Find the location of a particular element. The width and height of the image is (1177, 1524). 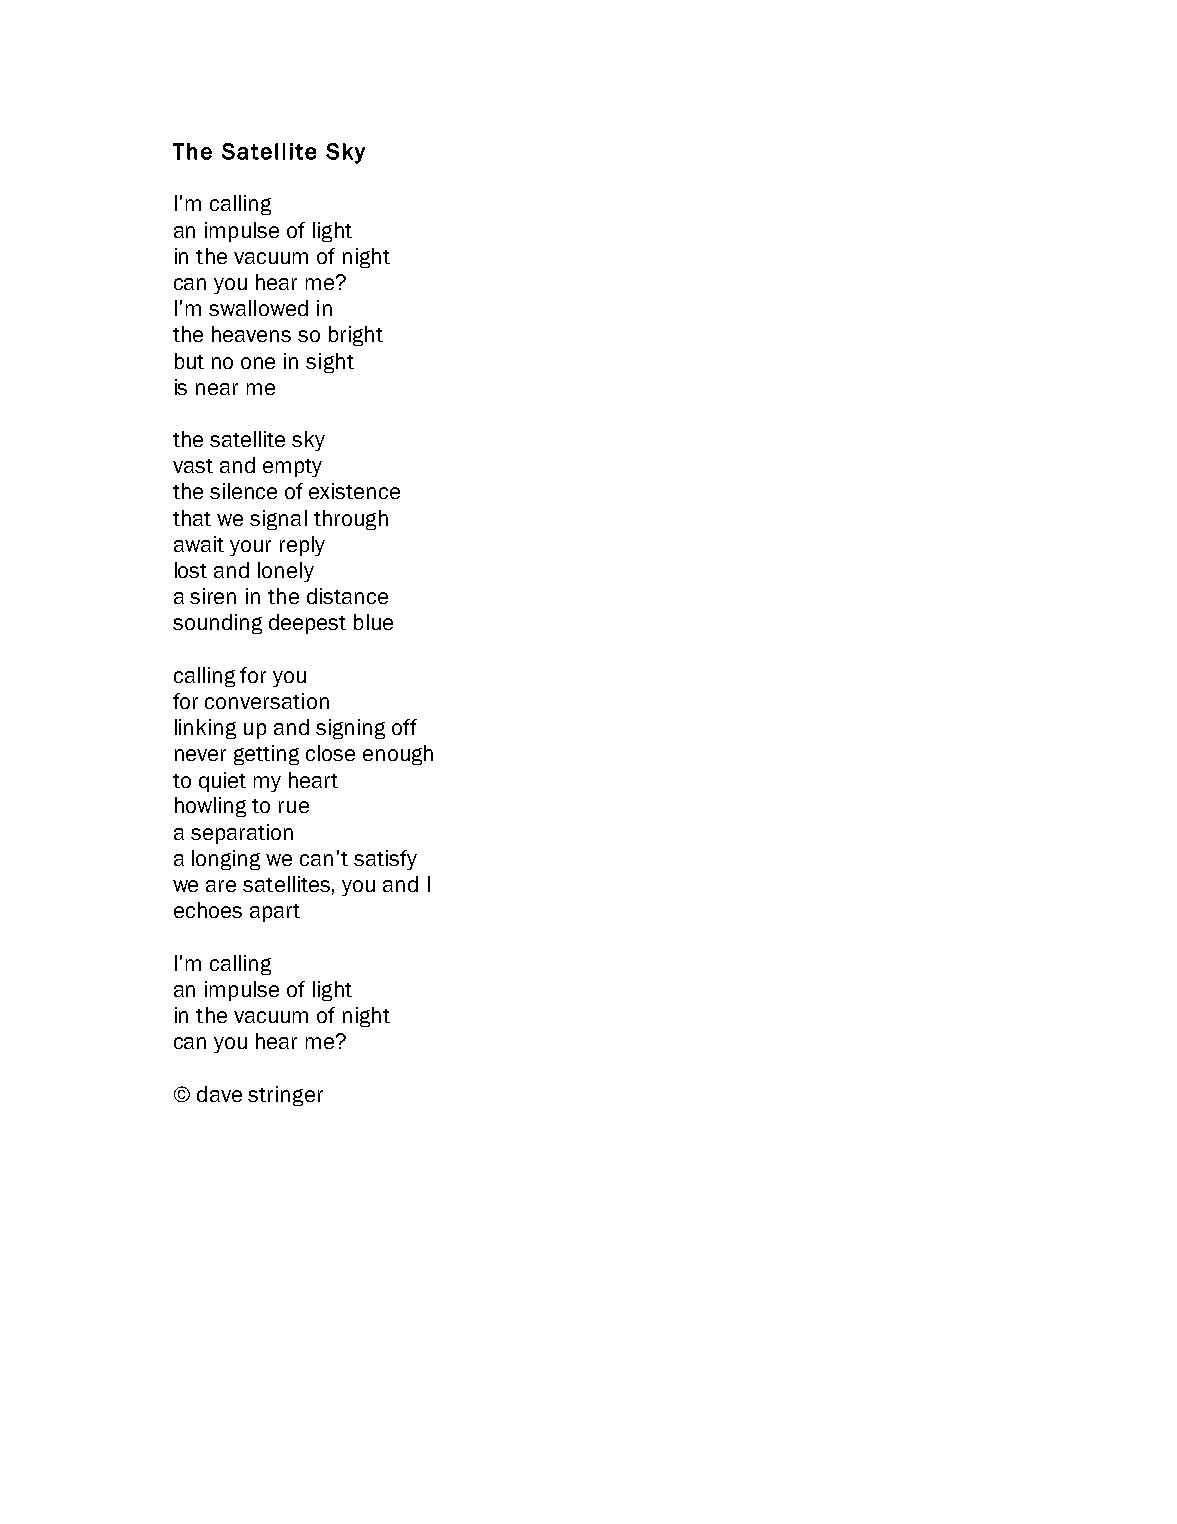

through is located at coordinates (351, 520).
